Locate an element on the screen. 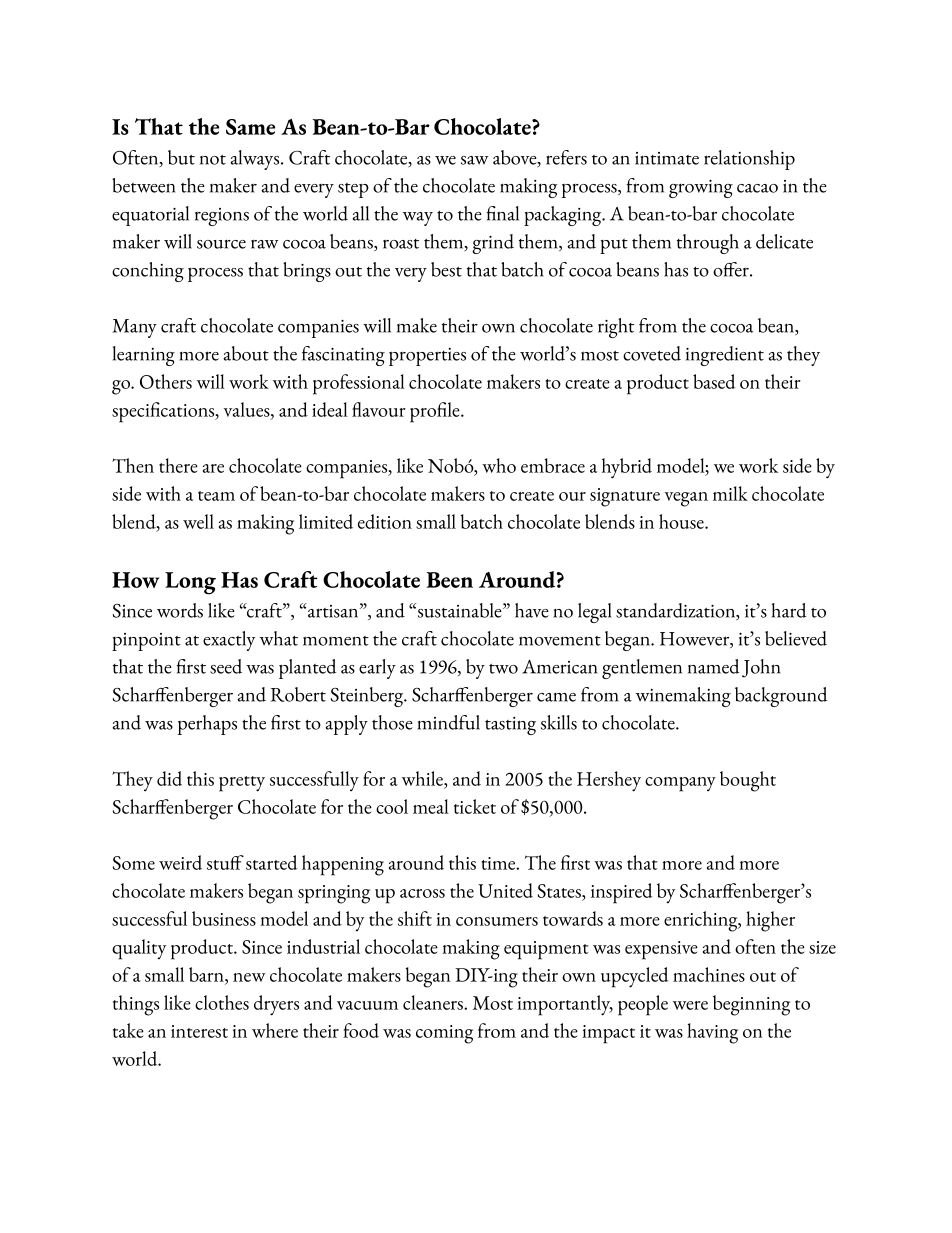 Image resolution: width=952 pixels, height=1233 pixels. saw is located at coordinates (474, 160).
